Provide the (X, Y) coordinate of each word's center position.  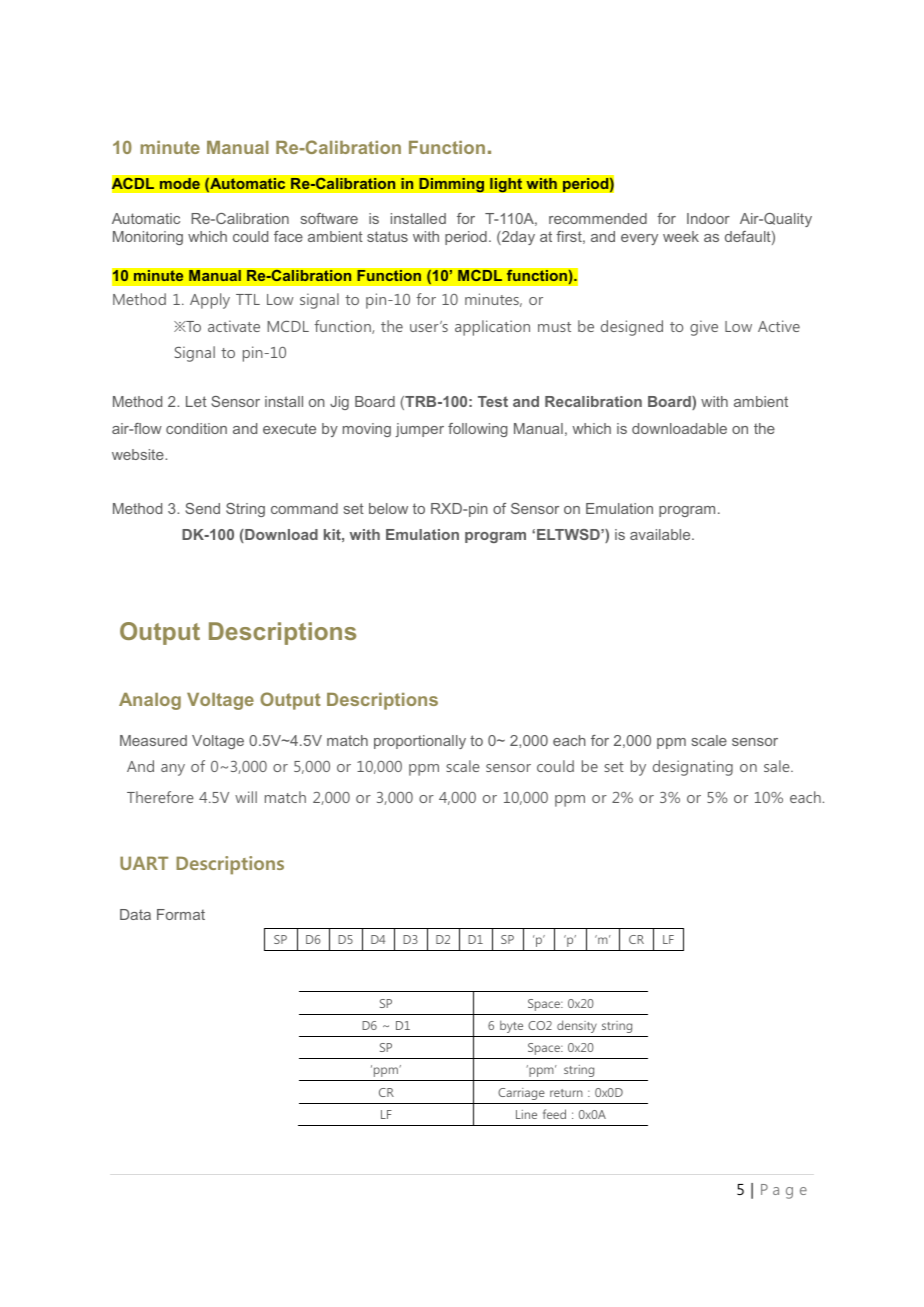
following (478, 430)
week (681, 236)
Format (181, 914)
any (173, 770)
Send (202, 508)
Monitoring (148, 238)
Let (196, 401)
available (661, 534)
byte (511, 1026)
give (704, 328)
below (388, 508)
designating (693, 768)
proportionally (420, 742)
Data (135, 914)
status (387, 236)
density (577, 1026)
